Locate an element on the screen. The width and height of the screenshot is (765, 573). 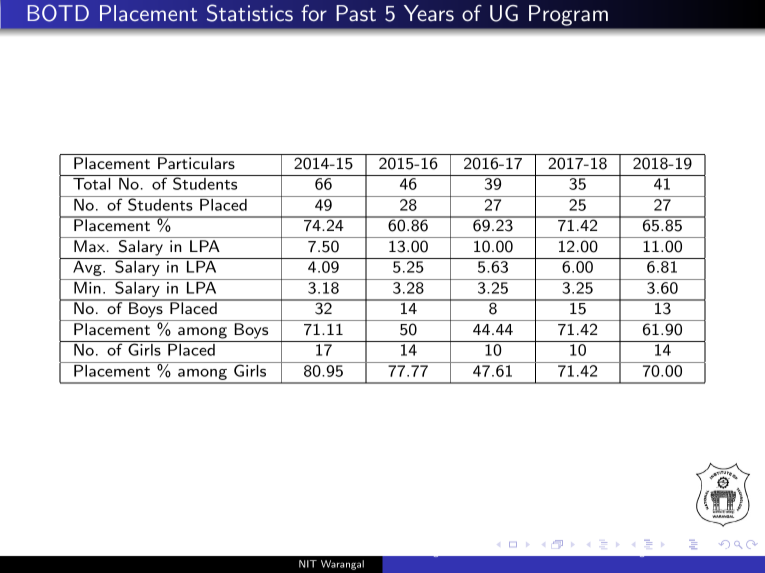
Max is located at coordinates (91, 246).
